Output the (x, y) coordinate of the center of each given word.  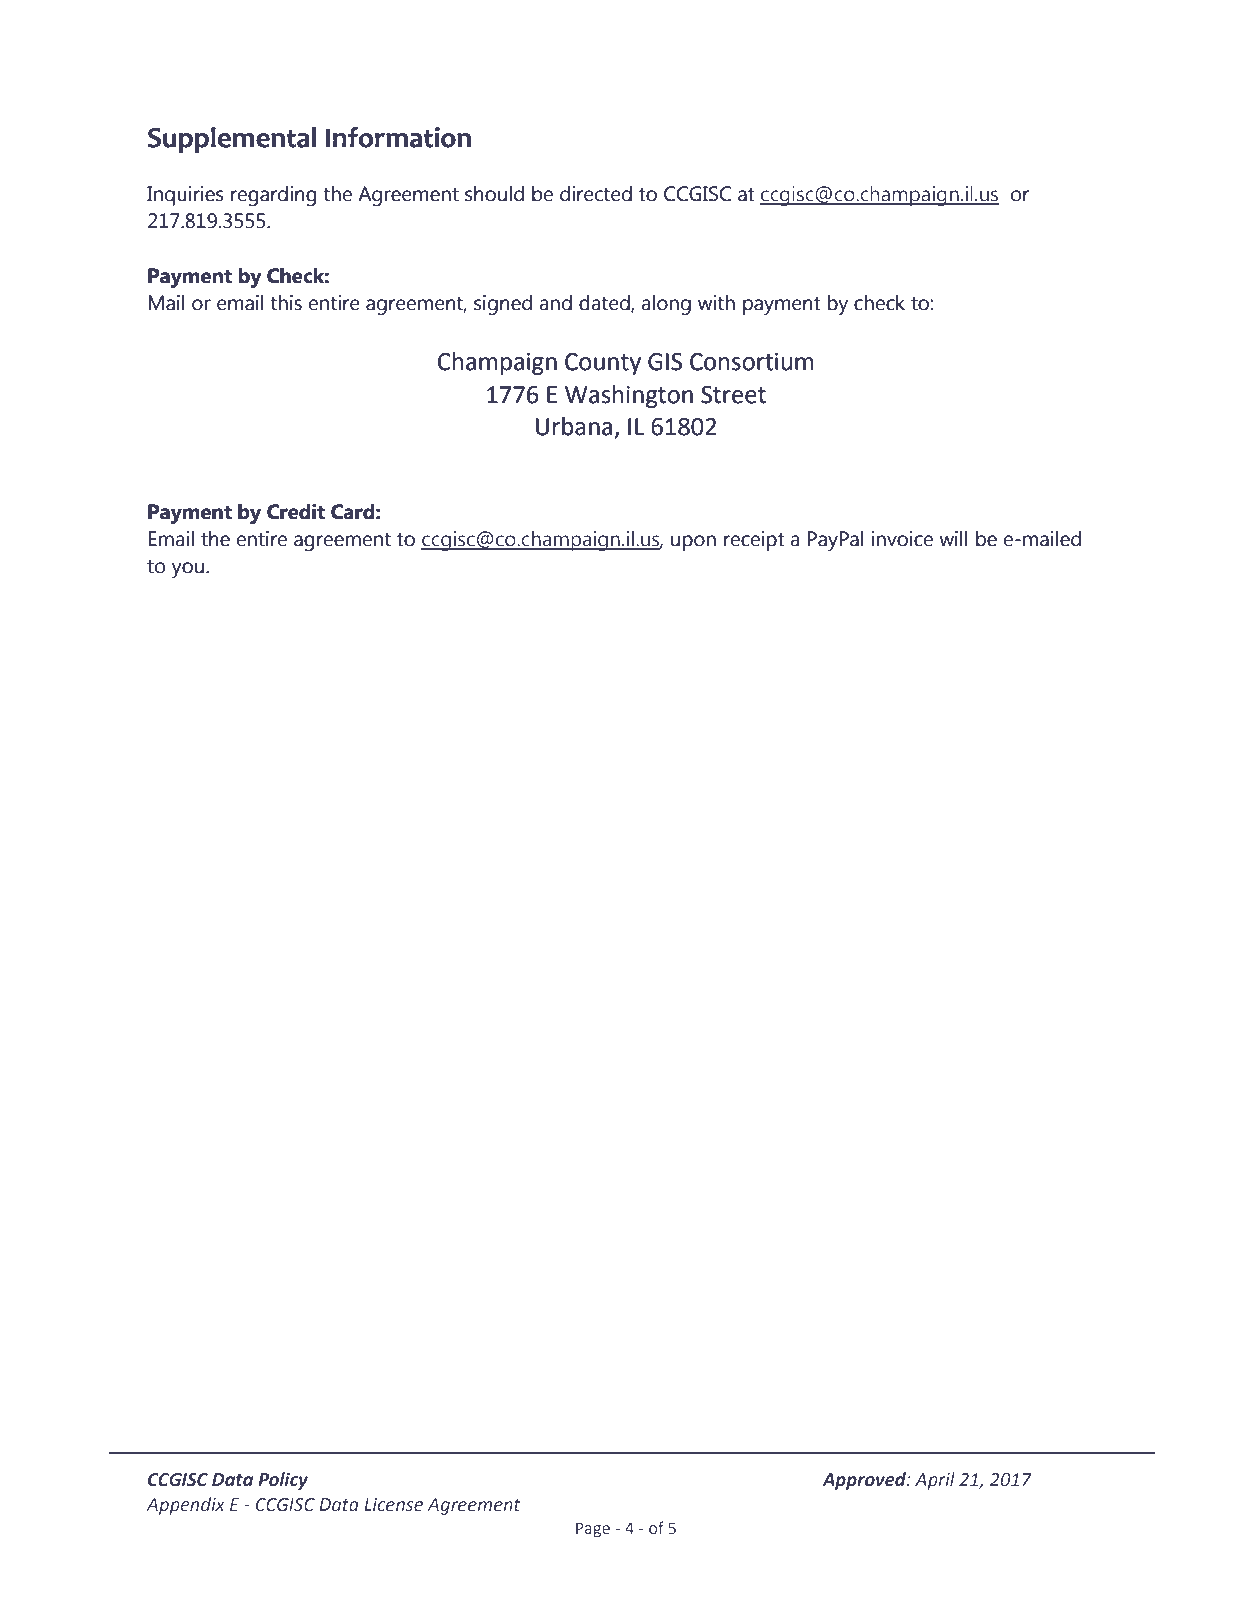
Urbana (574, 426)
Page (593, 1530)
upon (693, 543)
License (393, 1505)
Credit (296, 512)
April (935, 1481)
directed (596, 194)
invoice (902, 539)
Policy (283, 1481)
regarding (274, 196)
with (716, 303)
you (188, 570)
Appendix (185, 1506)
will (953, 538)
